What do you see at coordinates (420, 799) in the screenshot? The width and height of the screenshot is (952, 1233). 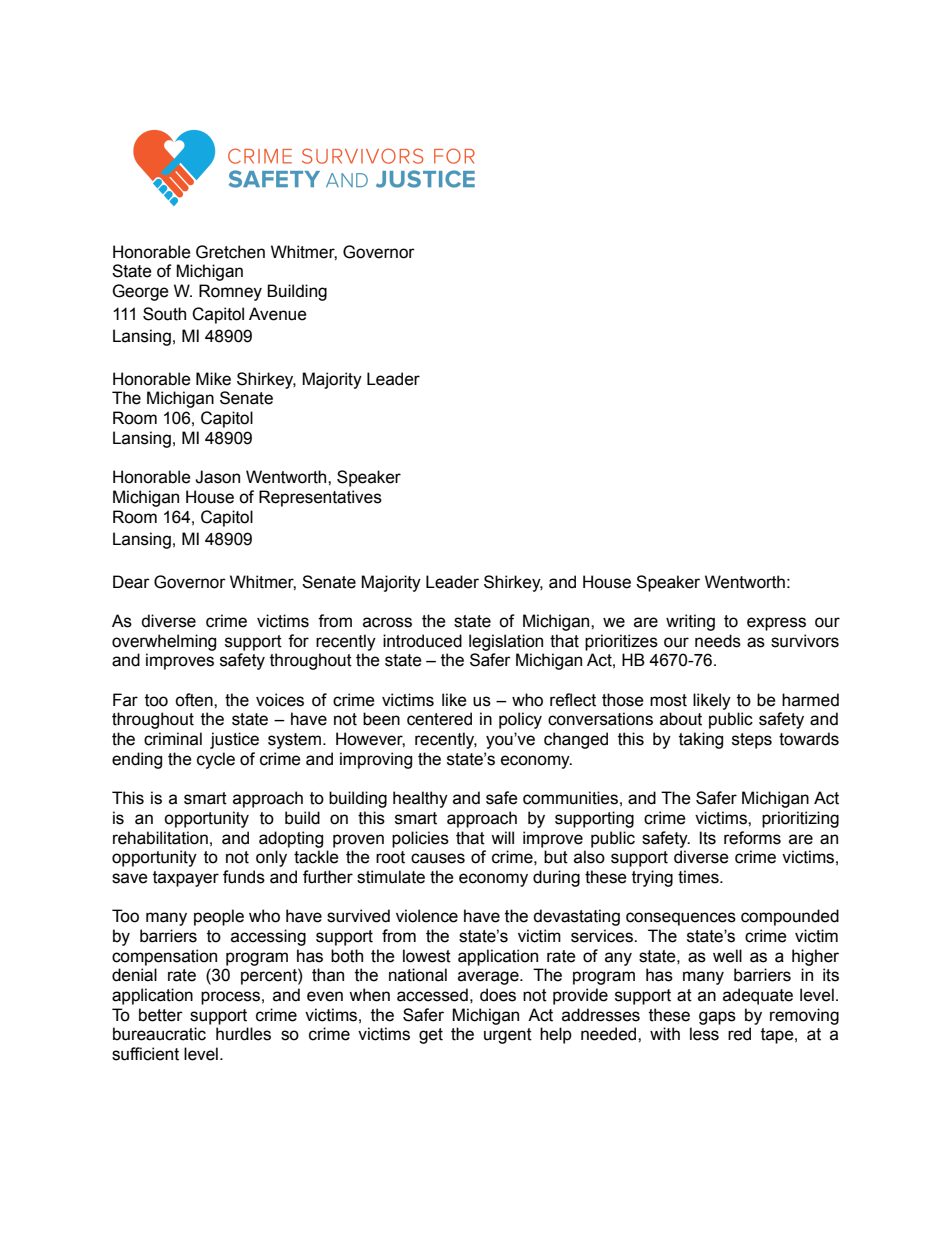 I see `healthy` at bounding box center [420, 799].
